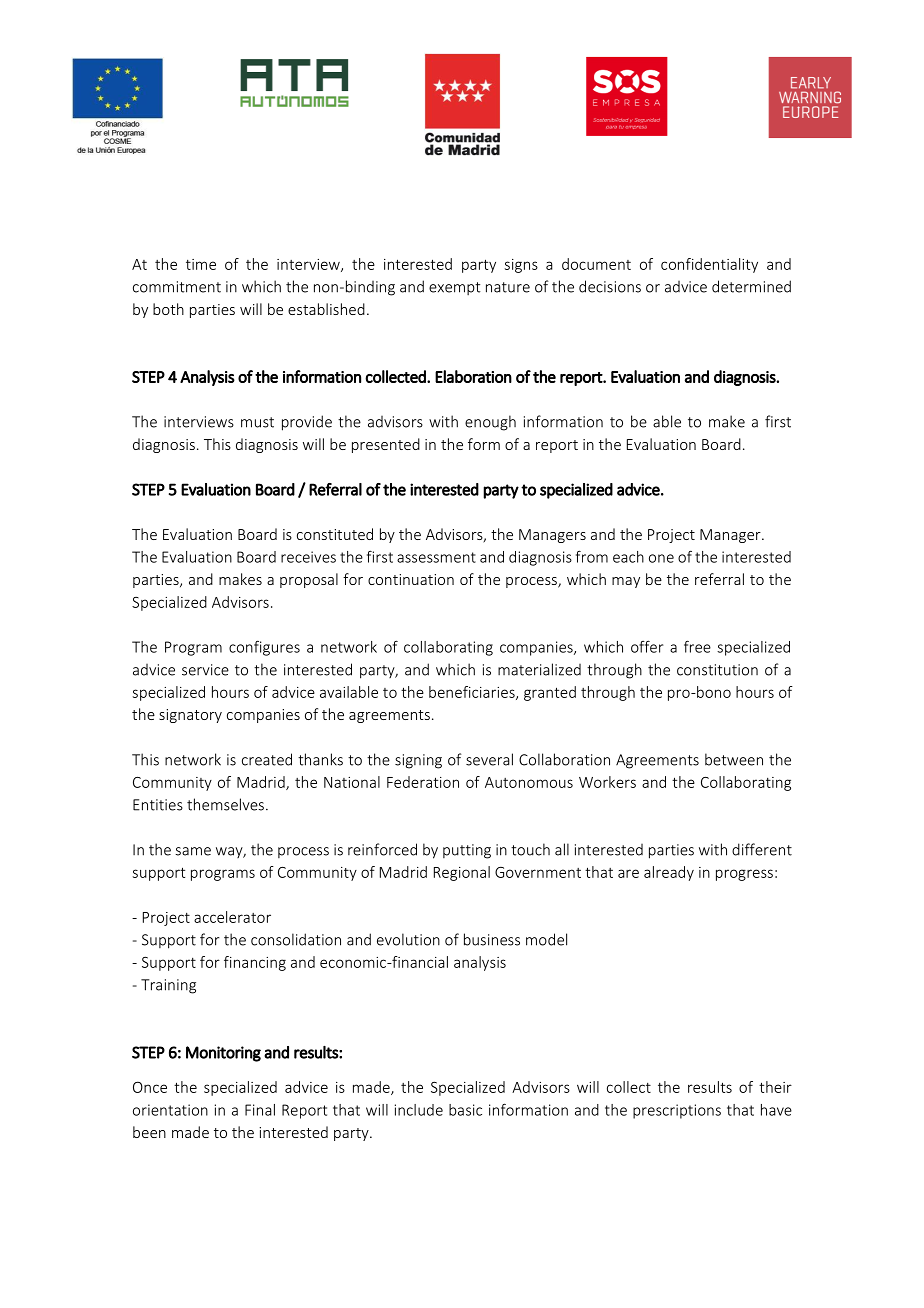 This image has height=1308, width=924. Describe the element at coordinates (455, 288) in the image. I see `exempt` at that location.
